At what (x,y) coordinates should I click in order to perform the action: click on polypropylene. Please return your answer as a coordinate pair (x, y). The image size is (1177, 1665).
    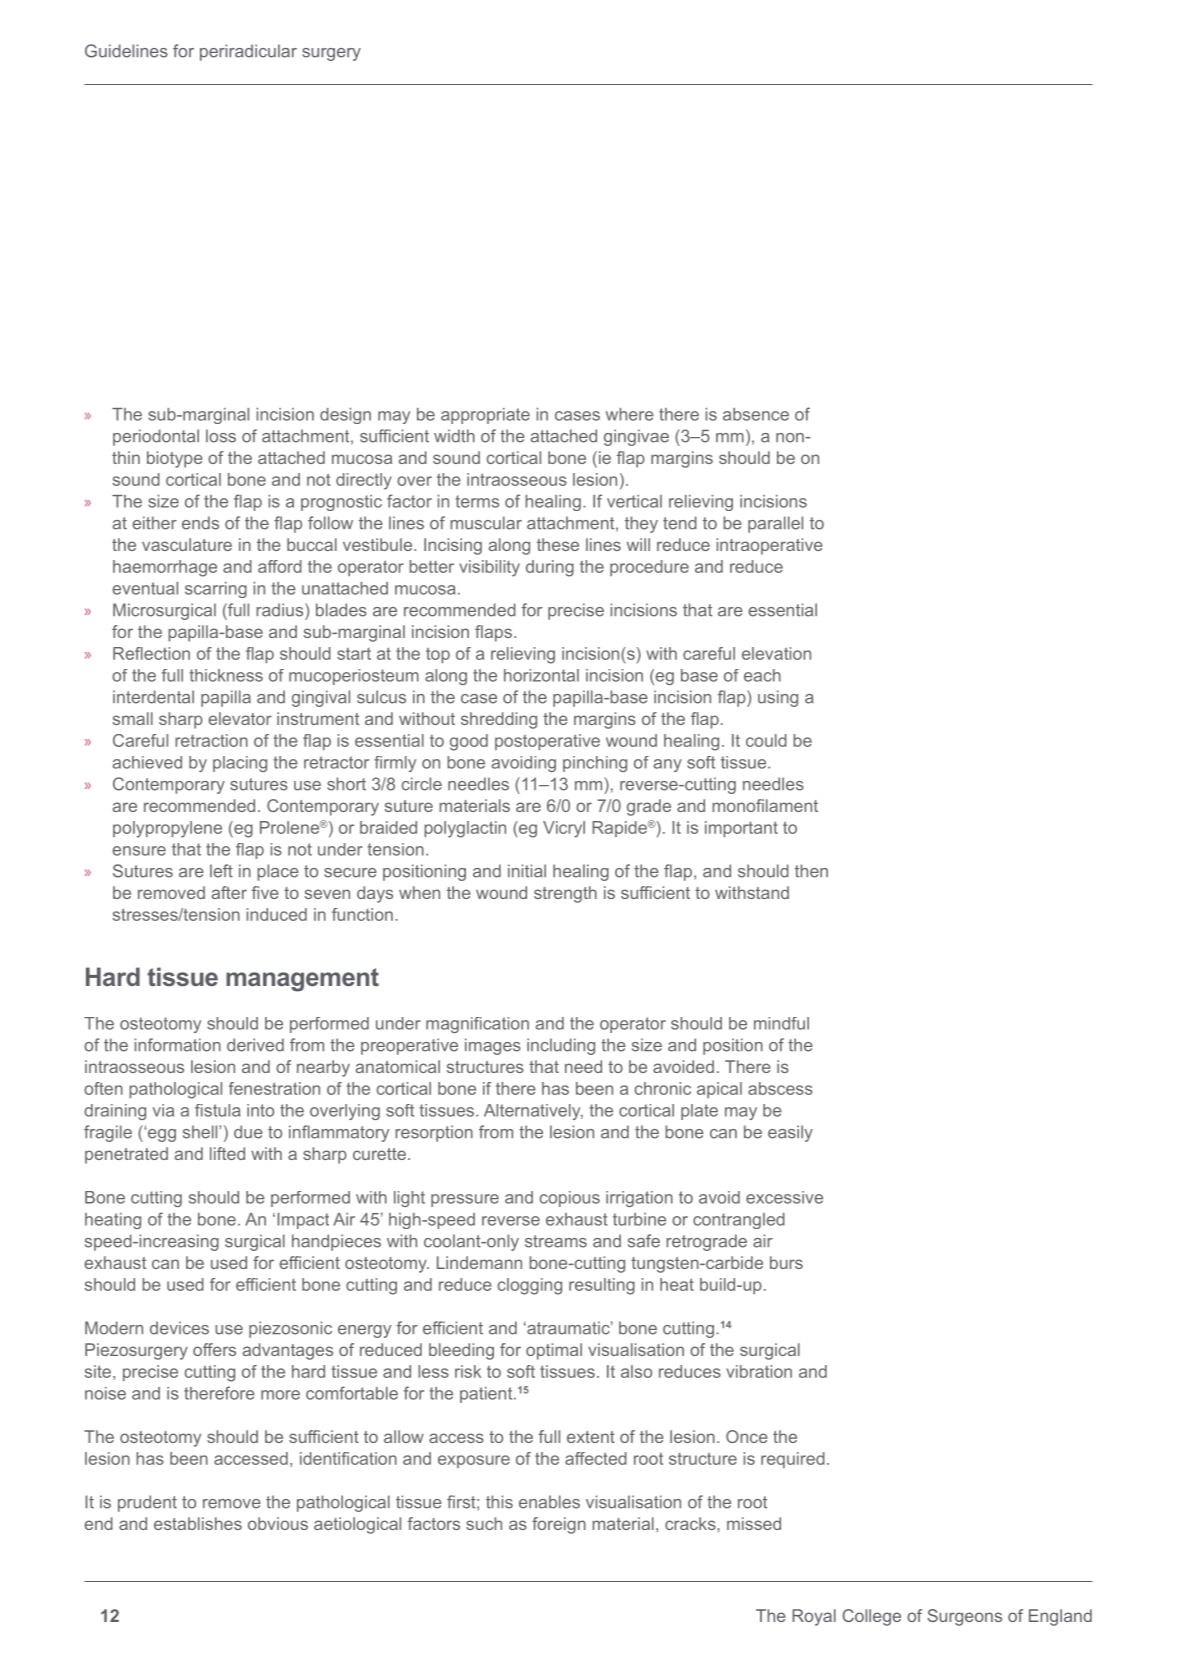
    Looking at the image, I should click on (167, 829).
